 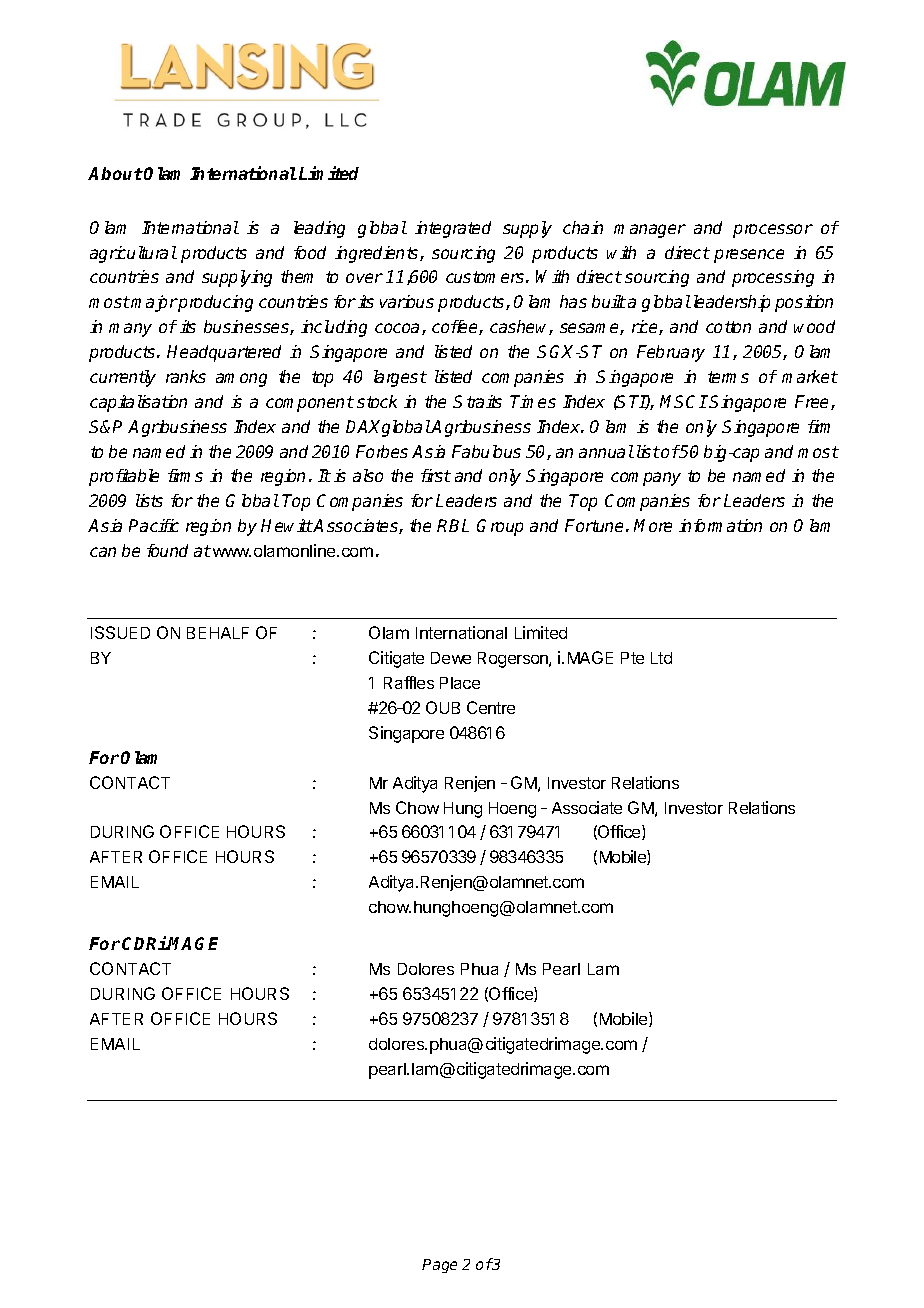 I want to click on integrated, so click(x=453, y=229).
